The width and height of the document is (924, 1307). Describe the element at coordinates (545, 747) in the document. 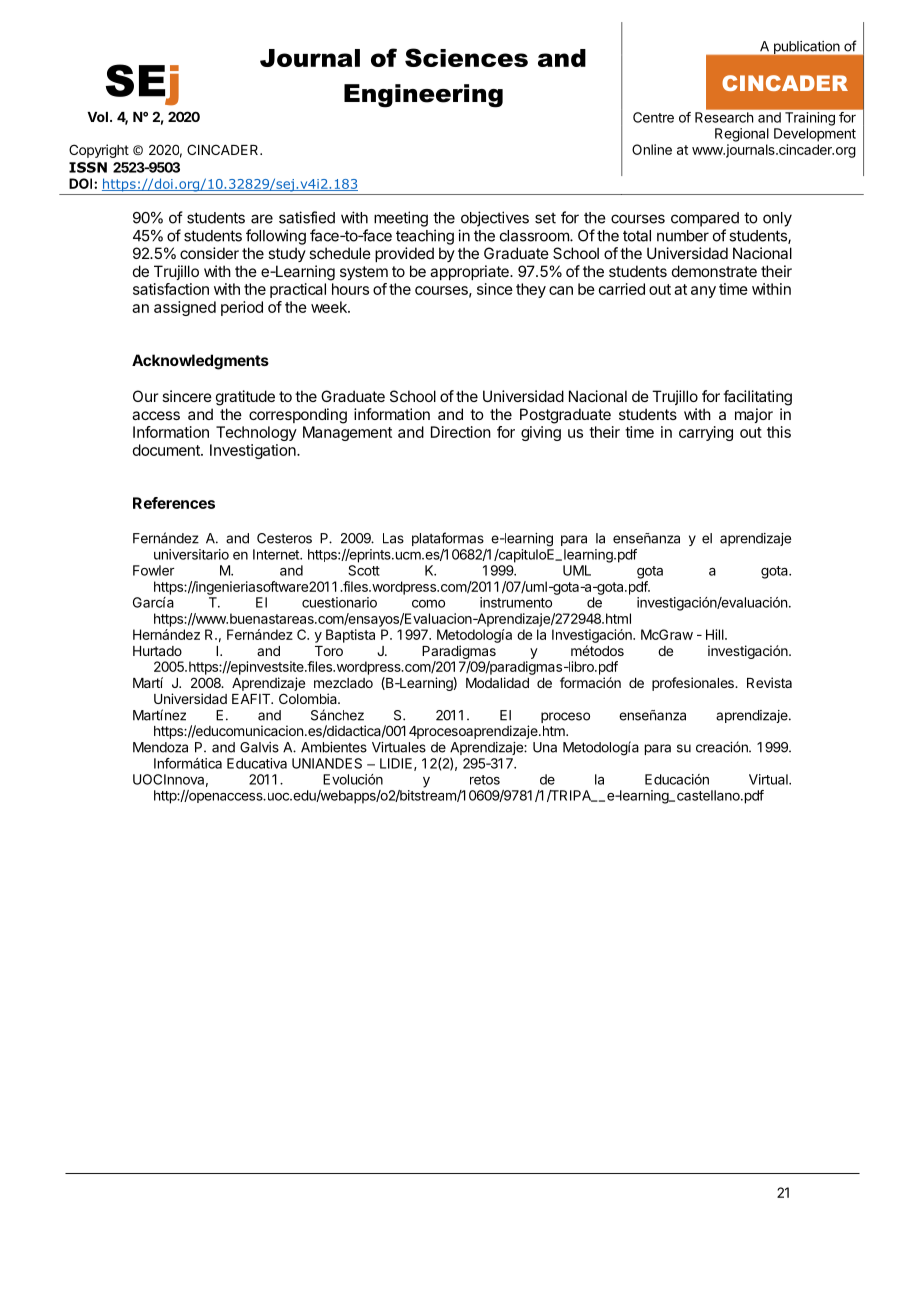

I see `Una` at that location.
